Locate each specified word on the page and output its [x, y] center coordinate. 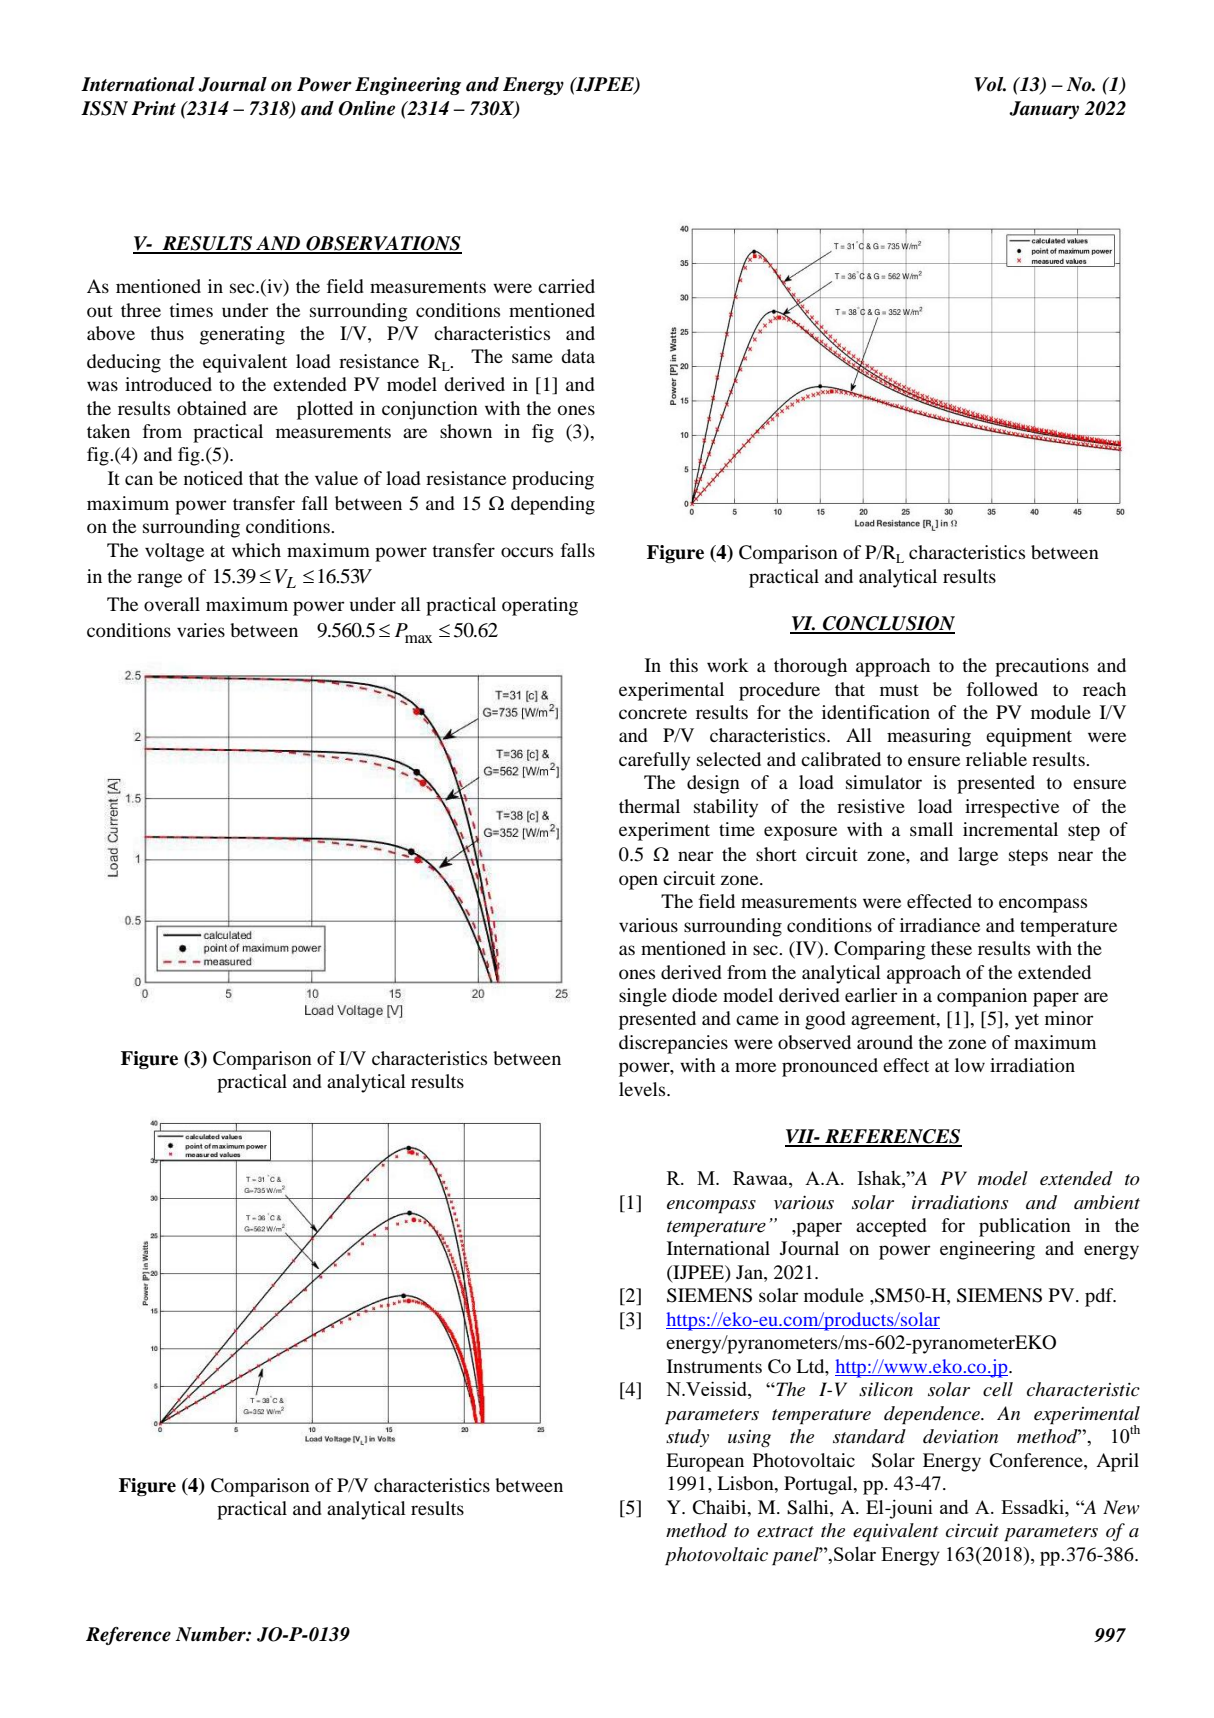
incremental [1010, 829]
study [687, 1438]
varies [201, 630]
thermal [649, 806]
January [1044, 110]
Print [153, 108]
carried [566, 286]
